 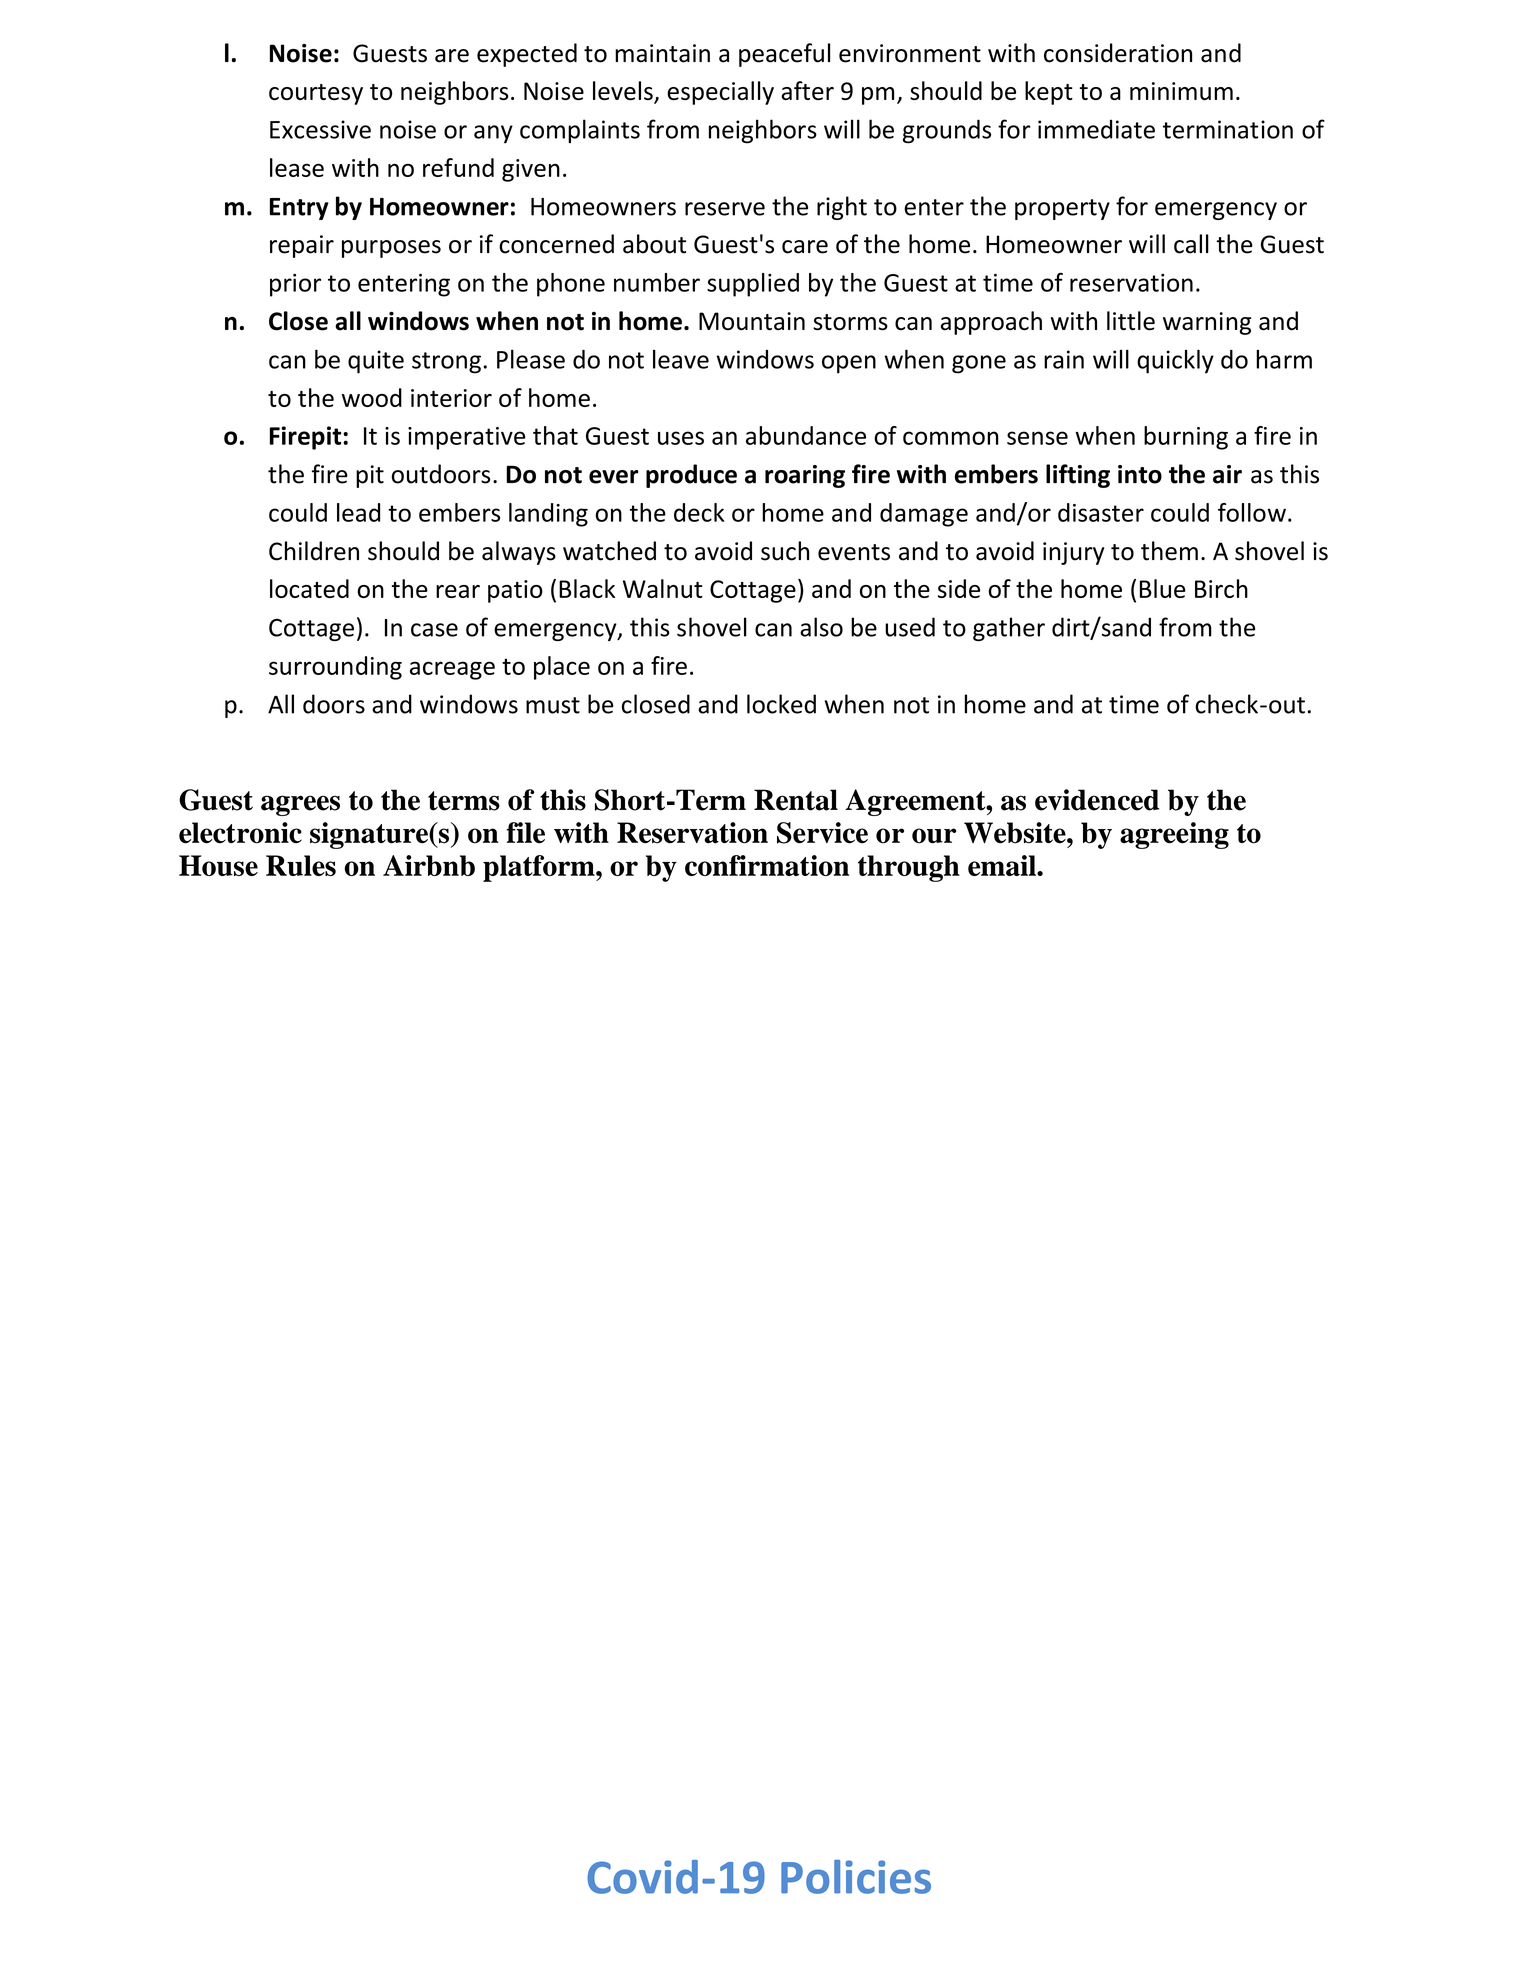 What do you see at coordinates (1174, 835) in the screenshot?
I see `agreeing` at bounding box center [1174, 835].
